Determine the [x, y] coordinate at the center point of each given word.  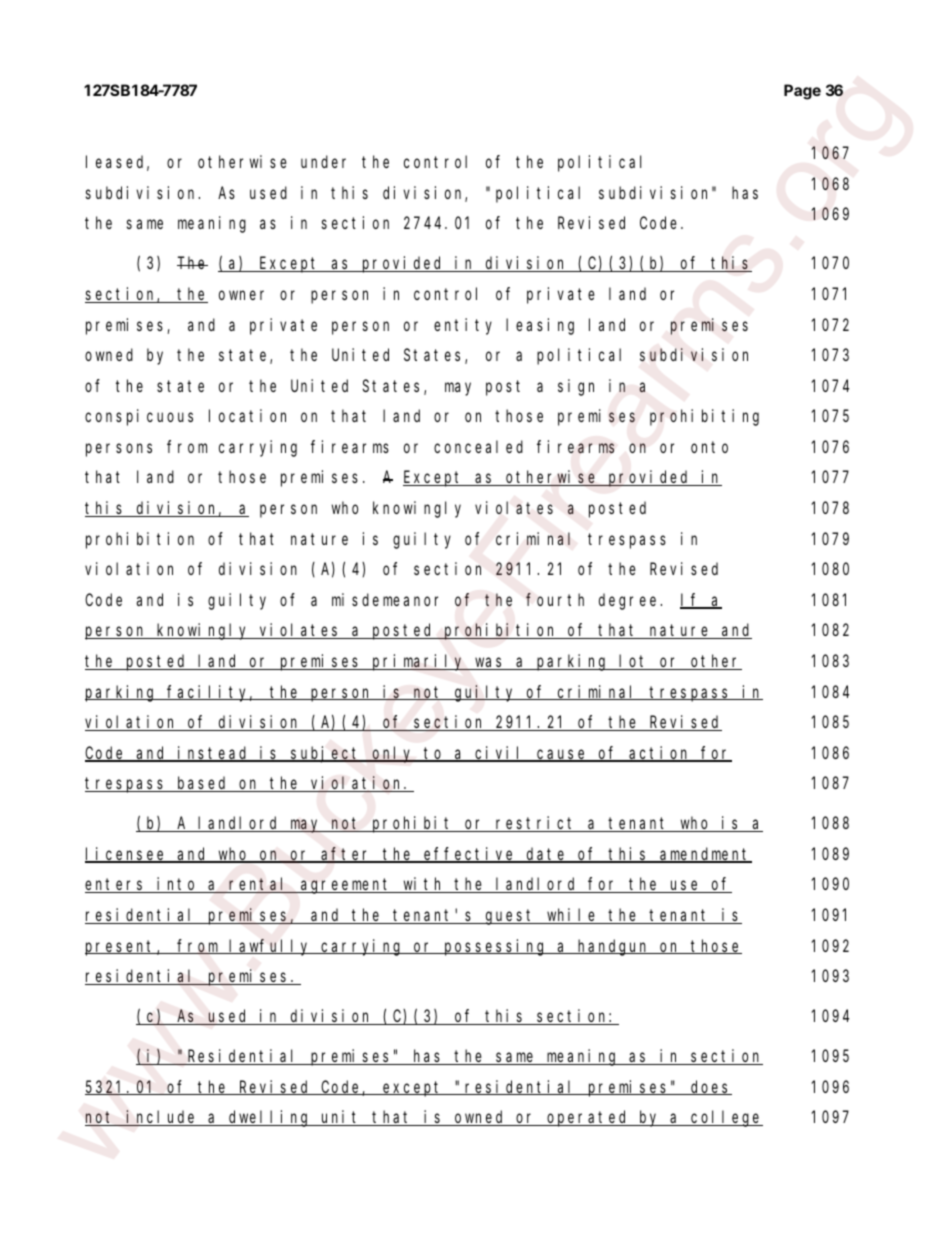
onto [709, 447]
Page [802, 92]
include [162, 1118]
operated [588, 1118]
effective [470, 855]
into [177, 885]
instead [214, 754]
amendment [705, 855]
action [660, 754]
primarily [418, 662]
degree [627, 601]
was [490, 663]
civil [500, 754]
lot [634, 662]
